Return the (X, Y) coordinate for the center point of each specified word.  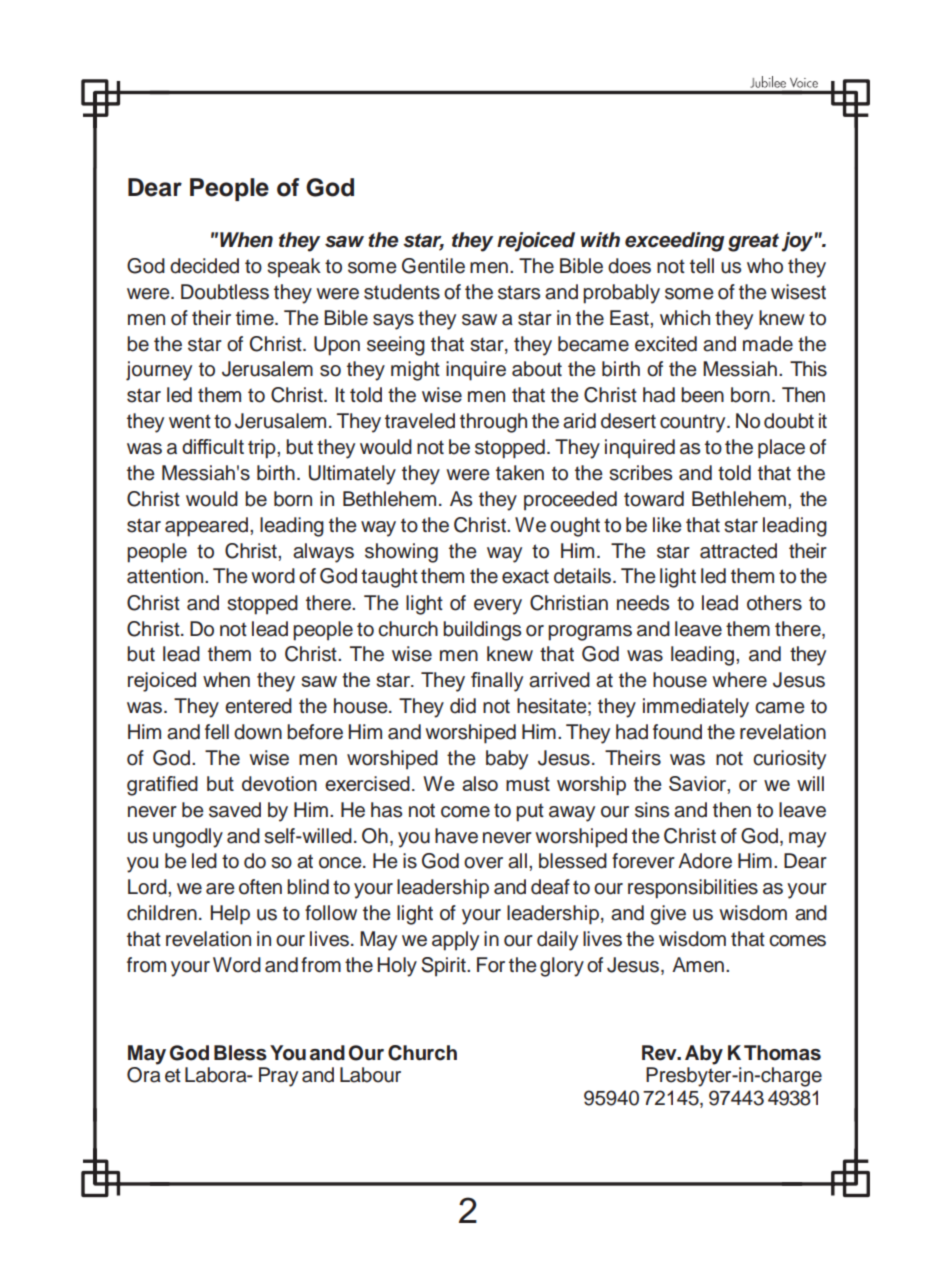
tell (702, 266)
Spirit (444, 967)
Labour (370, 1075)
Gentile (433, 266)
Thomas (782, 1053)
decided (204, 266)
